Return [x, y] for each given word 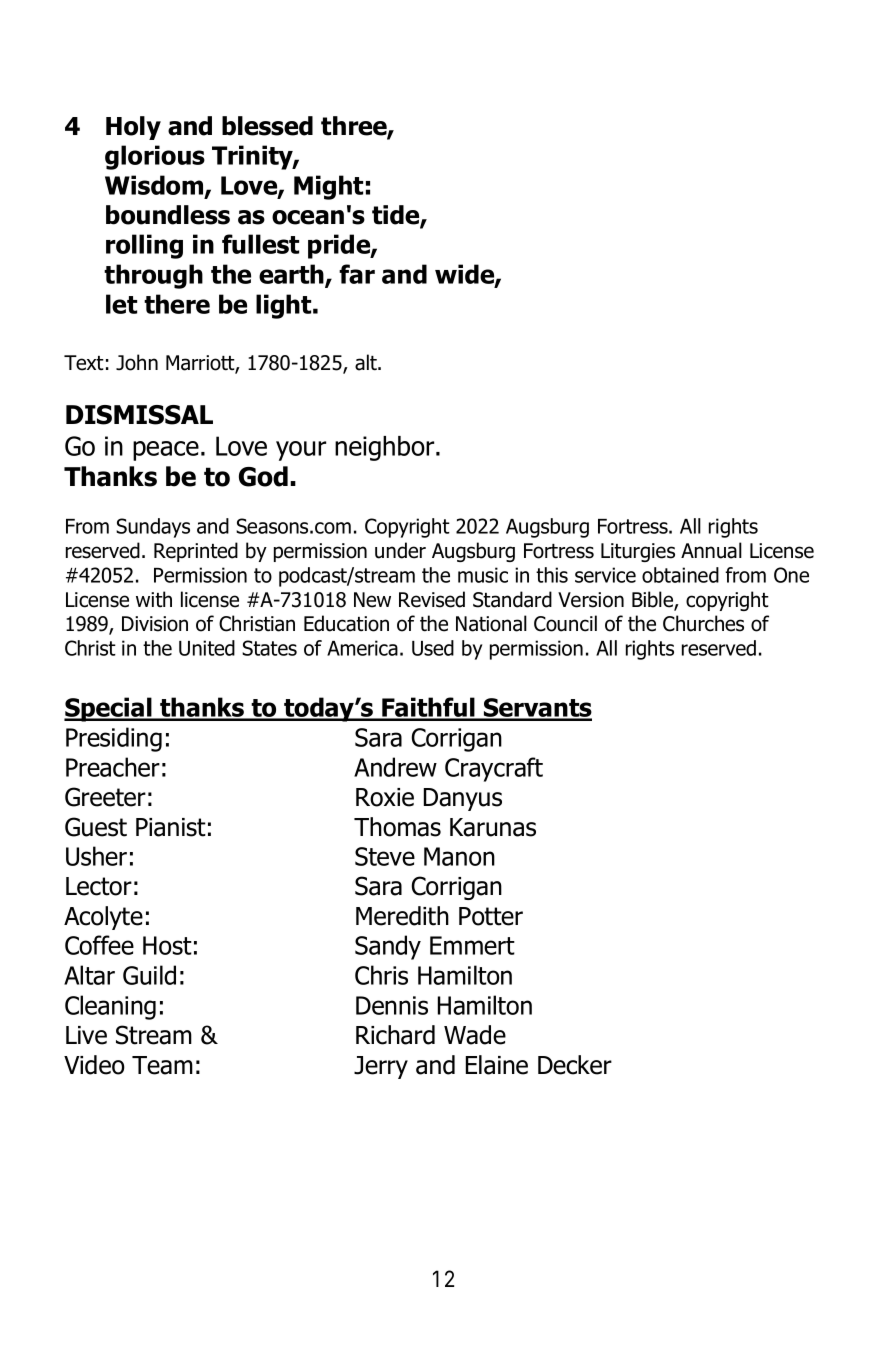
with [154, 599]
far [357, 274]
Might [328, 187]
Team [162, 1065]
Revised [432, 599]
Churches [703, 623]
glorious [155, 157]
